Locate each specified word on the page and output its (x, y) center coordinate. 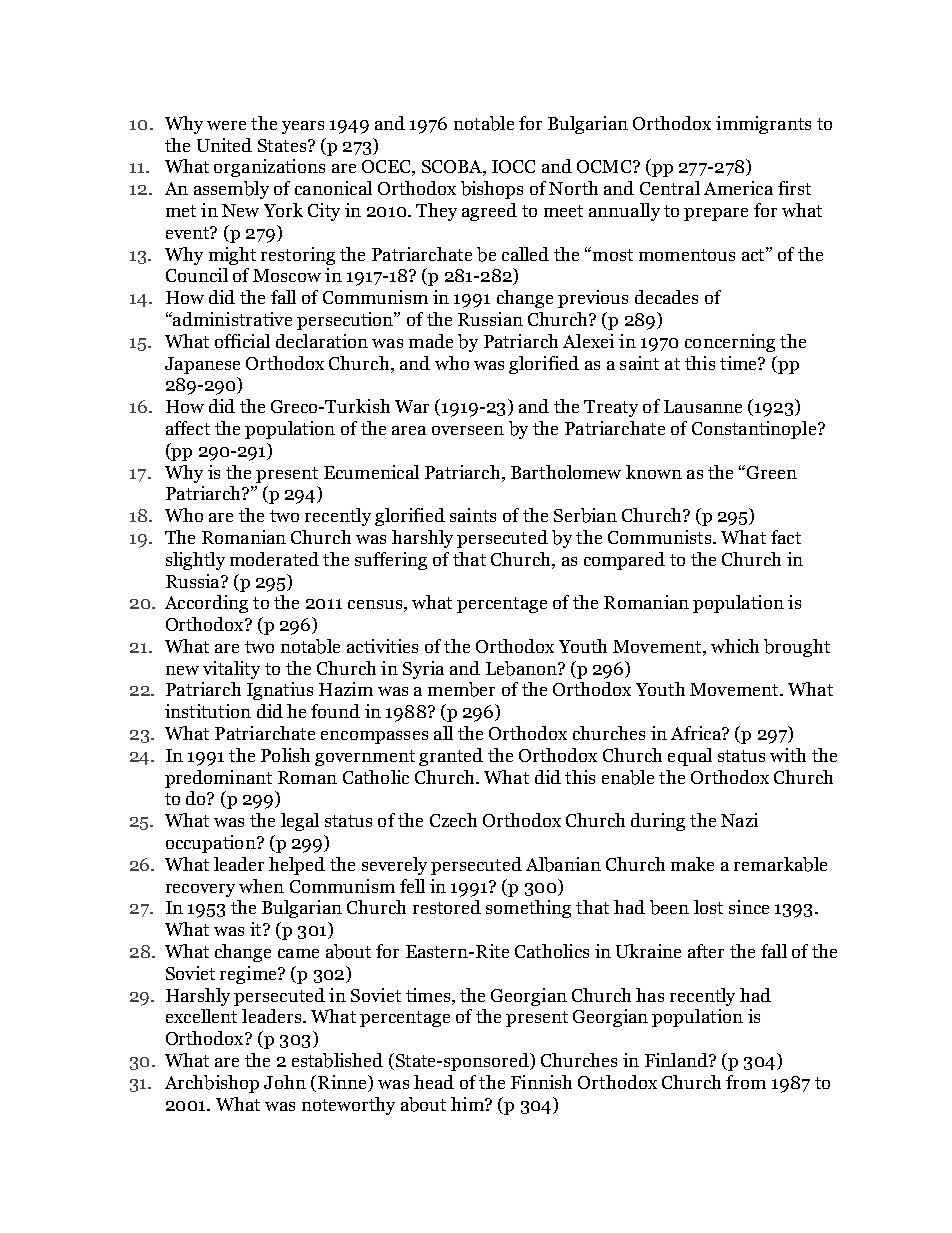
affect (188, 428)
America (738, 188)
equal (690, 757)
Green (772, 472)
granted (451, 757)
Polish (285, 755)
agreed (489, 212)
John (285, 1082)
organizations (269, 168)
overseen (468, 430)
